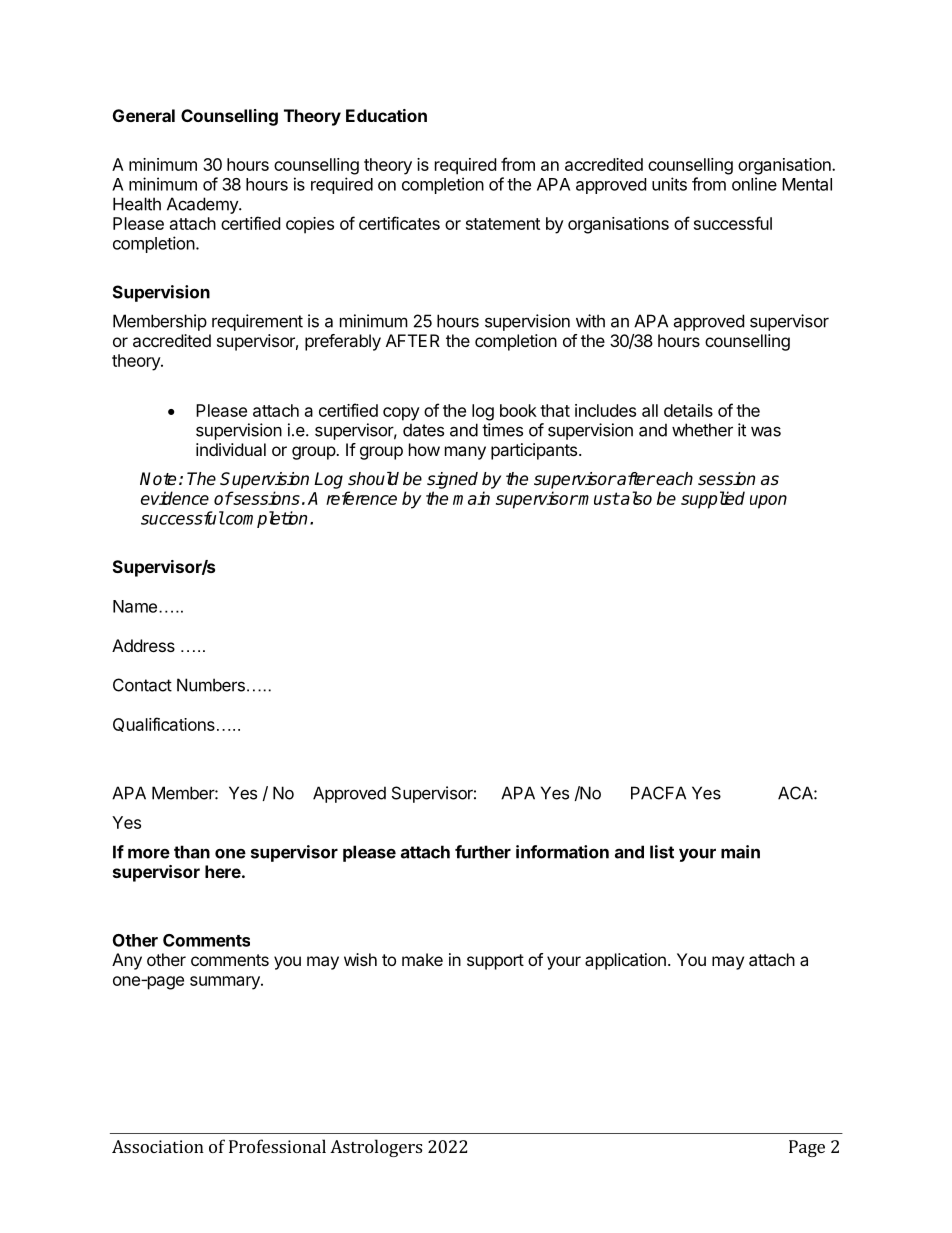 The height and width of the document is (1233, 952). Describe the element at coordinates (688, 410) in the document. I see `details` at that location.
